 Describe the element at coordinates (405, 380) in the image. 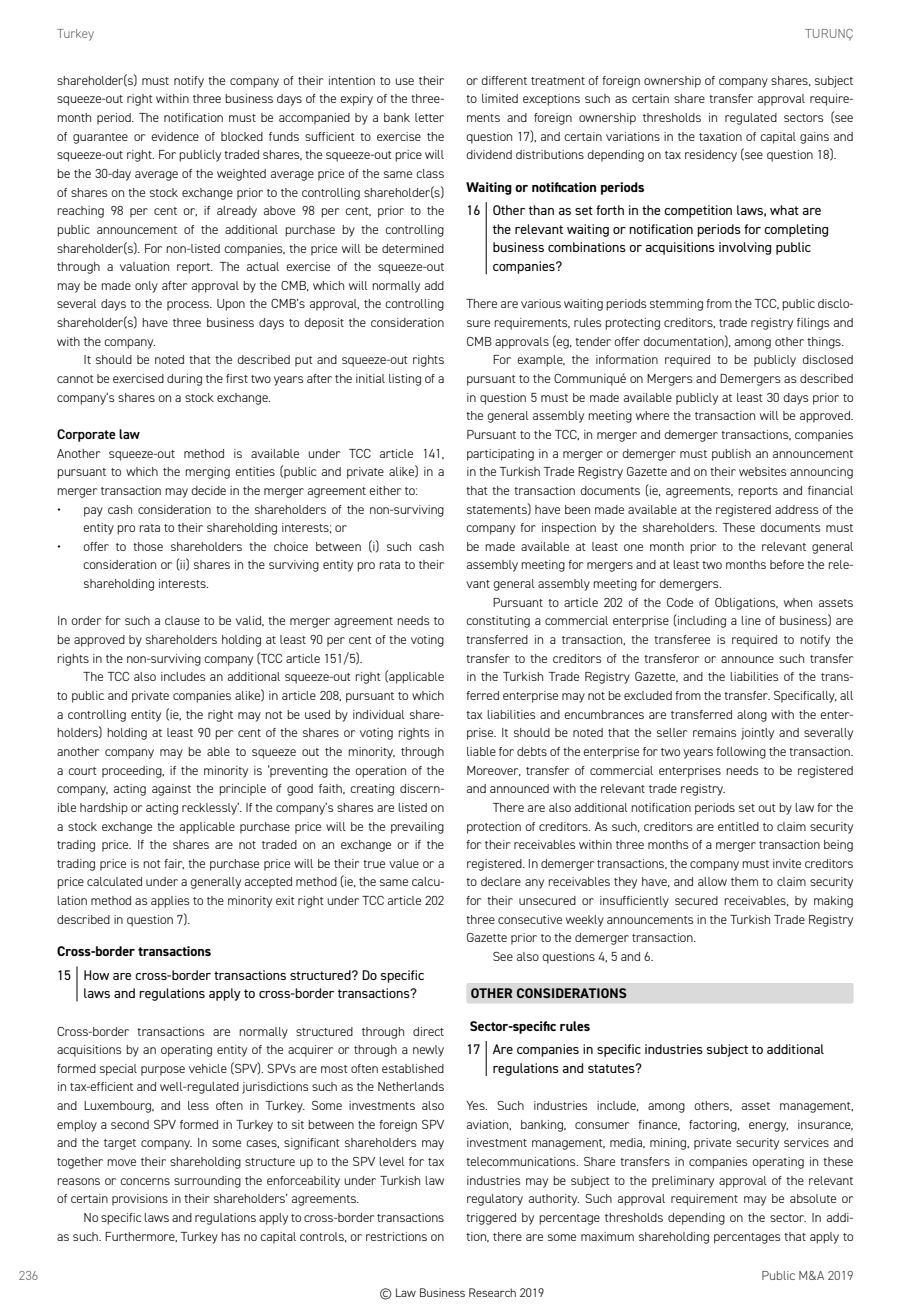

I see `listing` at that location.
